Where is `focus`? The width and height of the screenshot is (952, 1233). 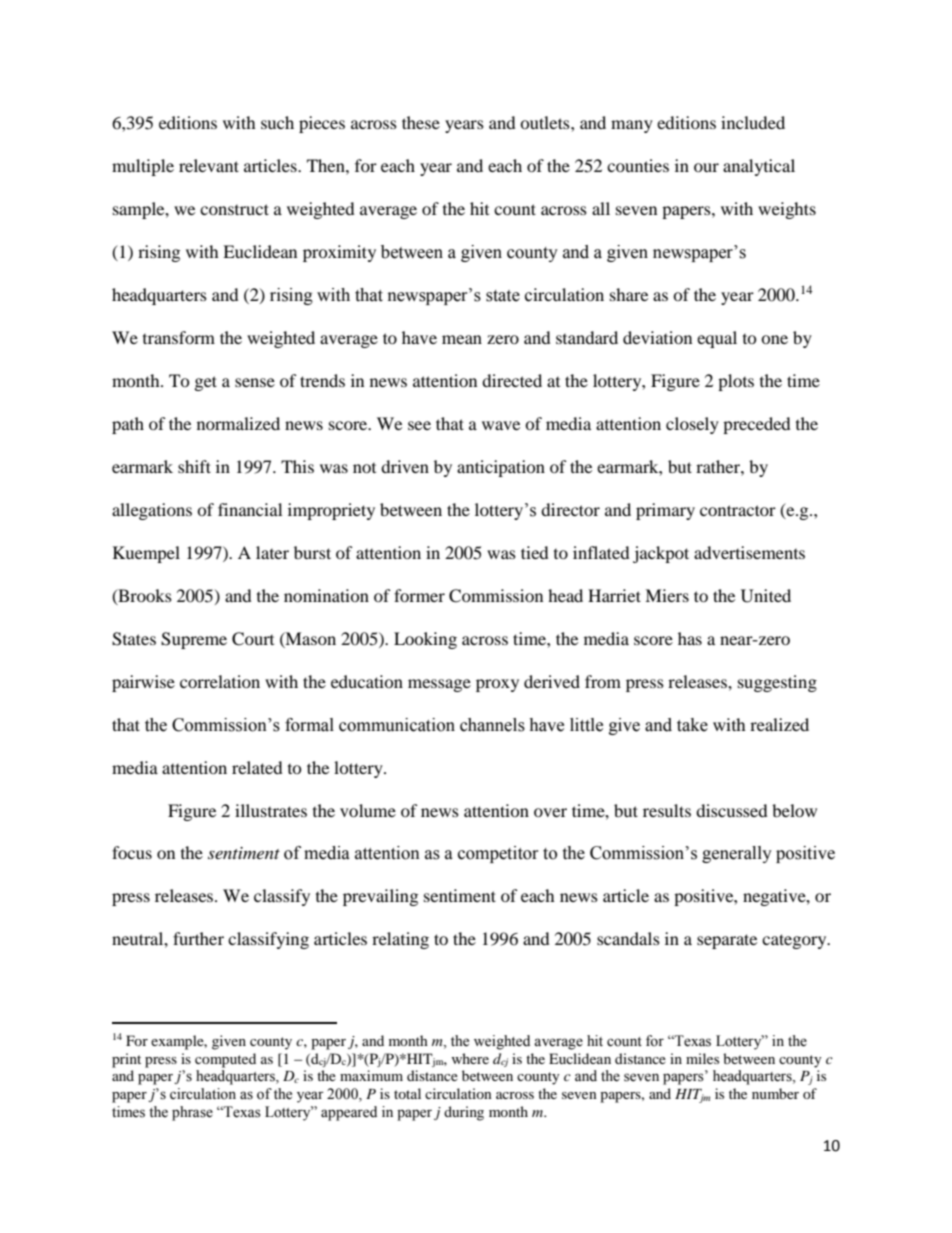
focus is located at coordinates (132, 852).
